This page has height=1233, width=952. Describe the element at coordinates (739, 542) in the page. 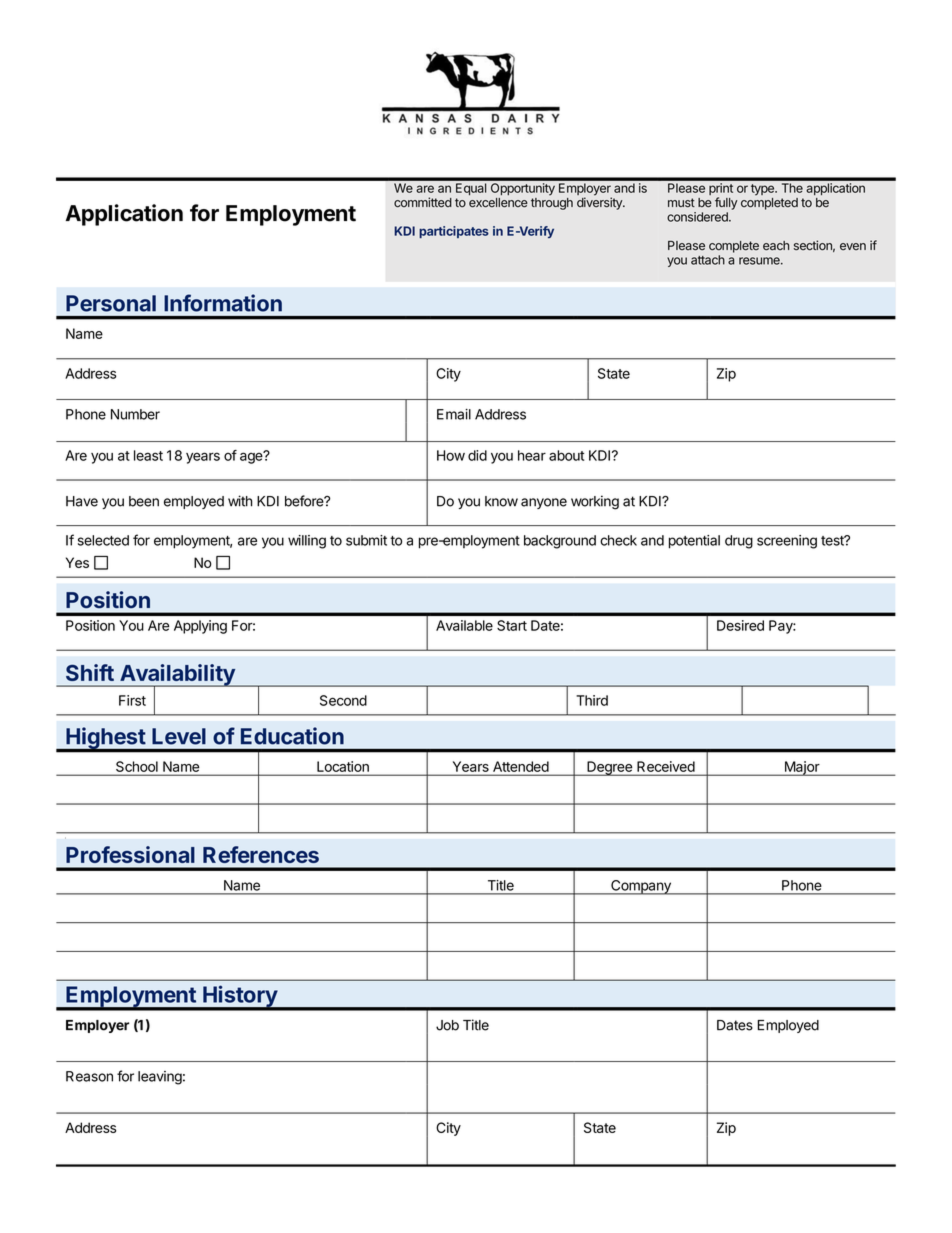

I see `drug` at that location.
